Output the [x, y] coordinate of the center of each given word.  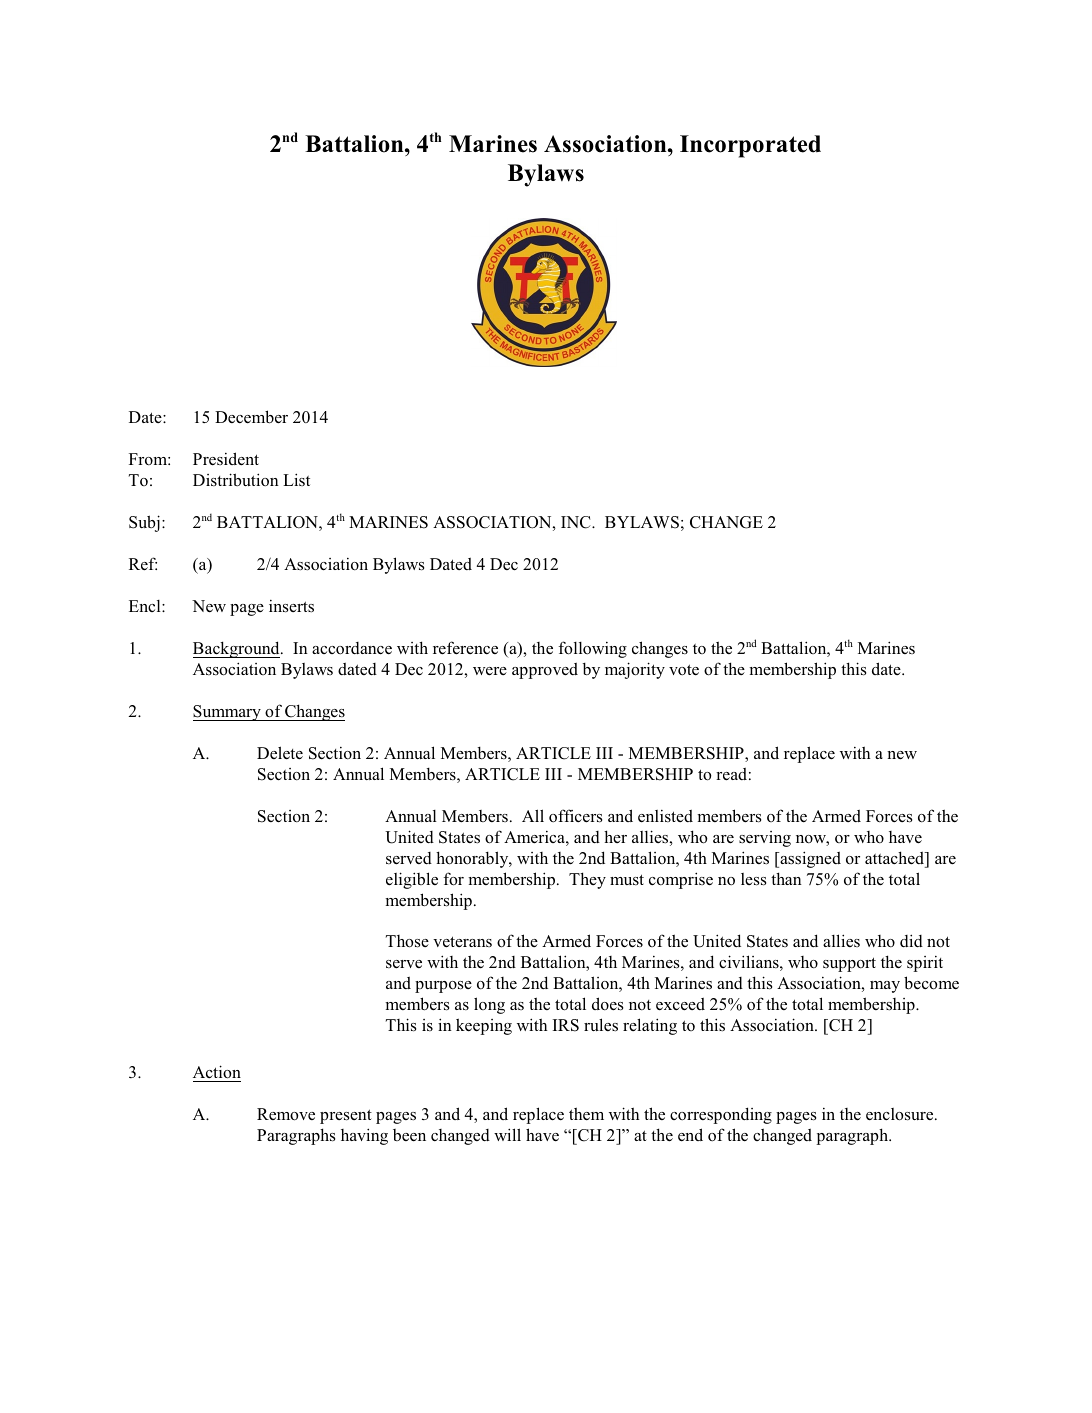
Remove [286, 1114]
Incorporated [750, 146]
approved [545, 671]
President [226, 459]
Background [237, 649]
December [251, 417]
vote [684, 670]
